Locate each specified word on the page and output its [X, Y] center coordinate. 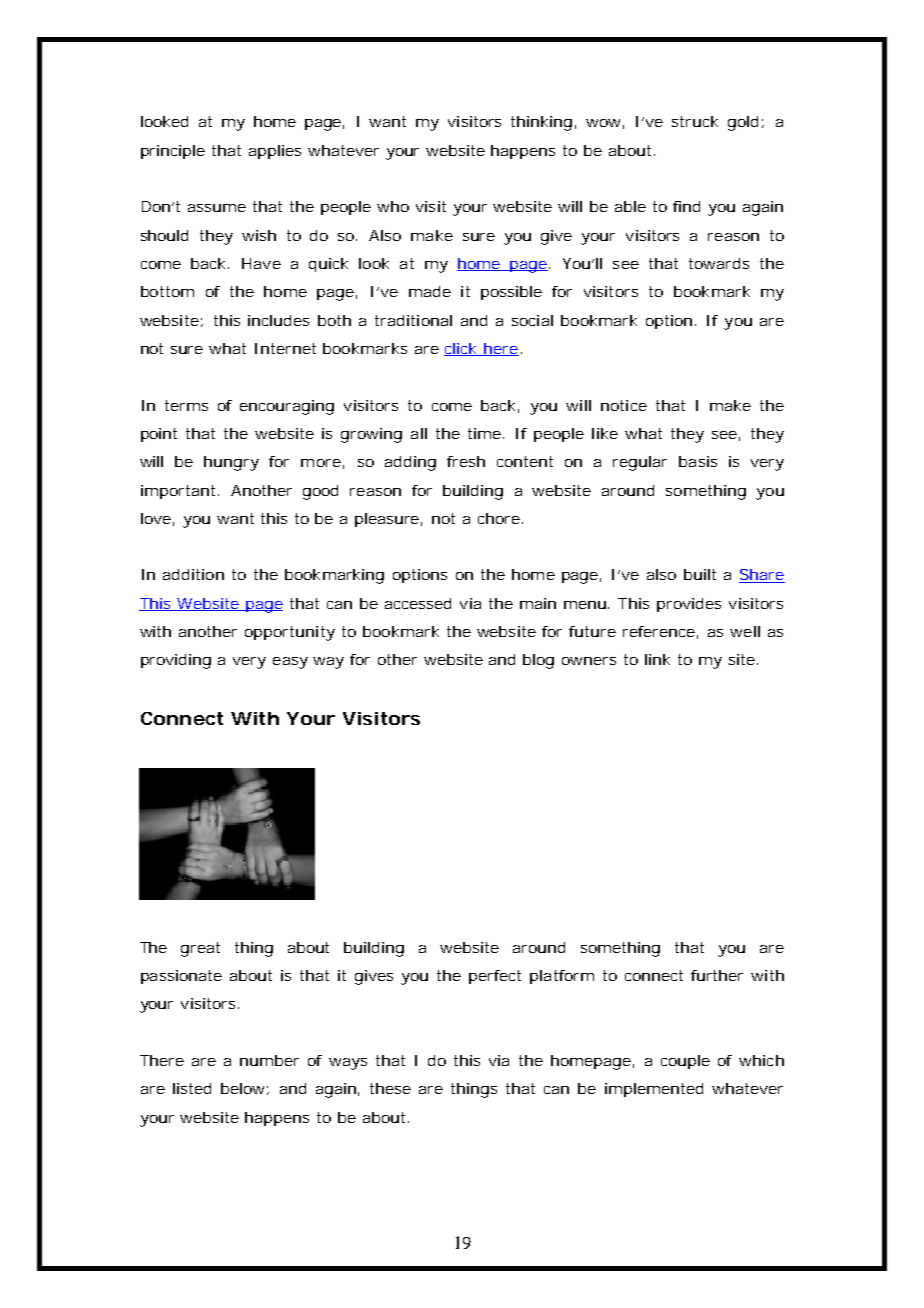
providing [176, 661]
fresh [466, 461]
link [657, 659]
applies [275, 152]
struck [695, 121]
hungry [231, 463]
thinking [541, 123]
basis [698, 461]
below [245, 1089]
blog [538, 661]
